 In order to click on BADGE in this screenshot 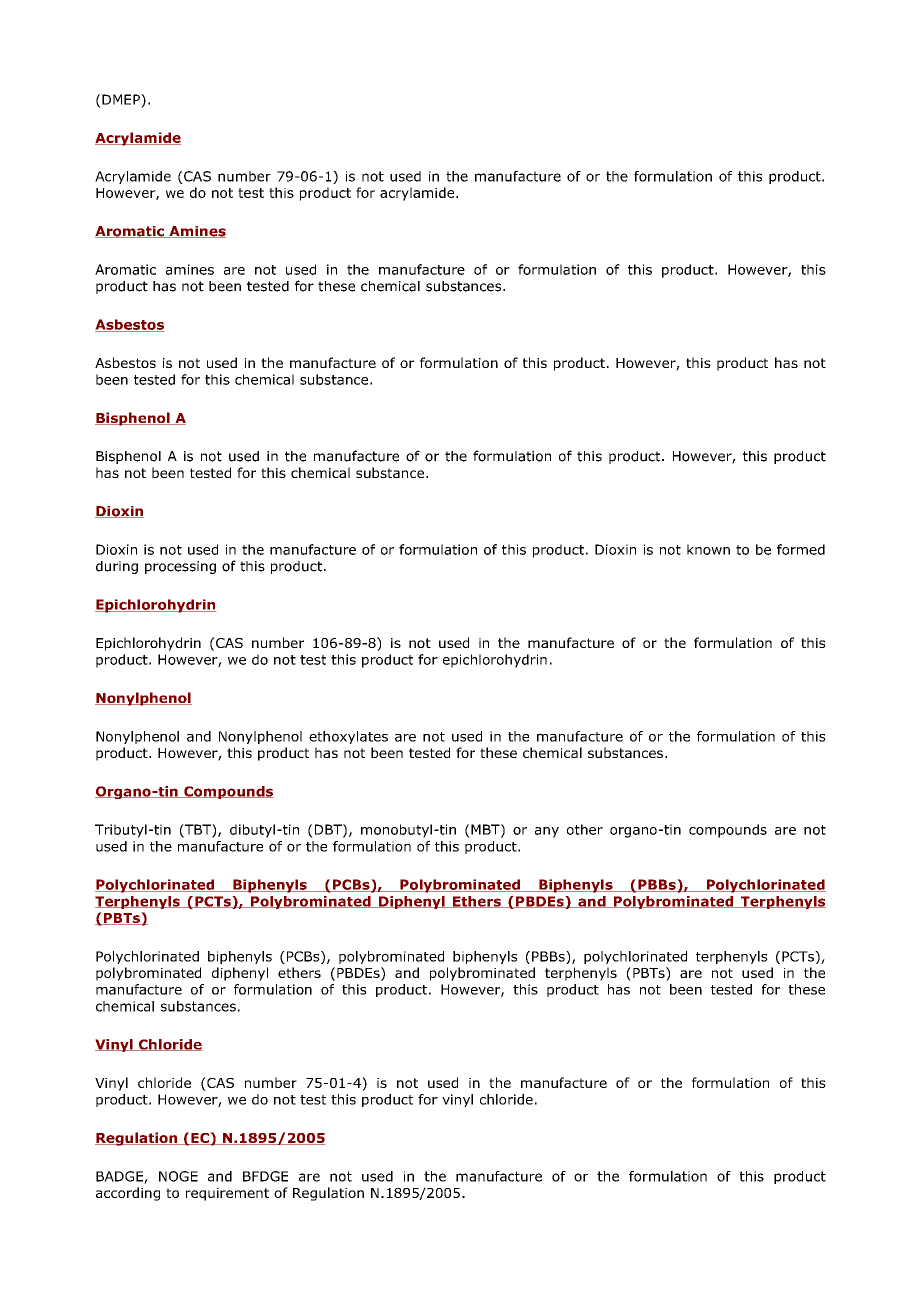, I will do `click(120, 1177)`.
